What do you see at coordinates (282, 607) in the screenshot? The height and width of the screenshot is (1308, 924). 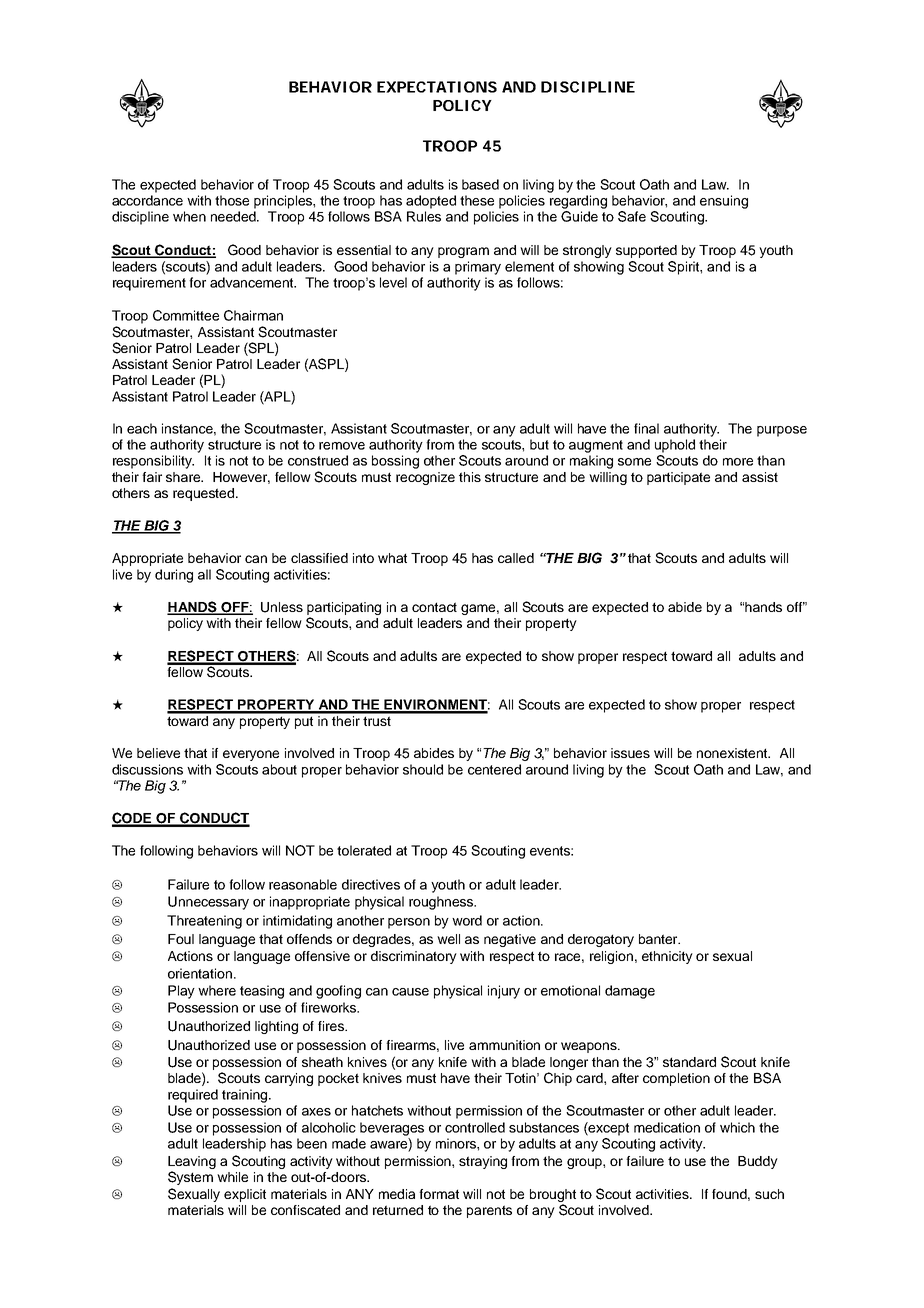 I see `Unless` at bounding box center [282, 607].
